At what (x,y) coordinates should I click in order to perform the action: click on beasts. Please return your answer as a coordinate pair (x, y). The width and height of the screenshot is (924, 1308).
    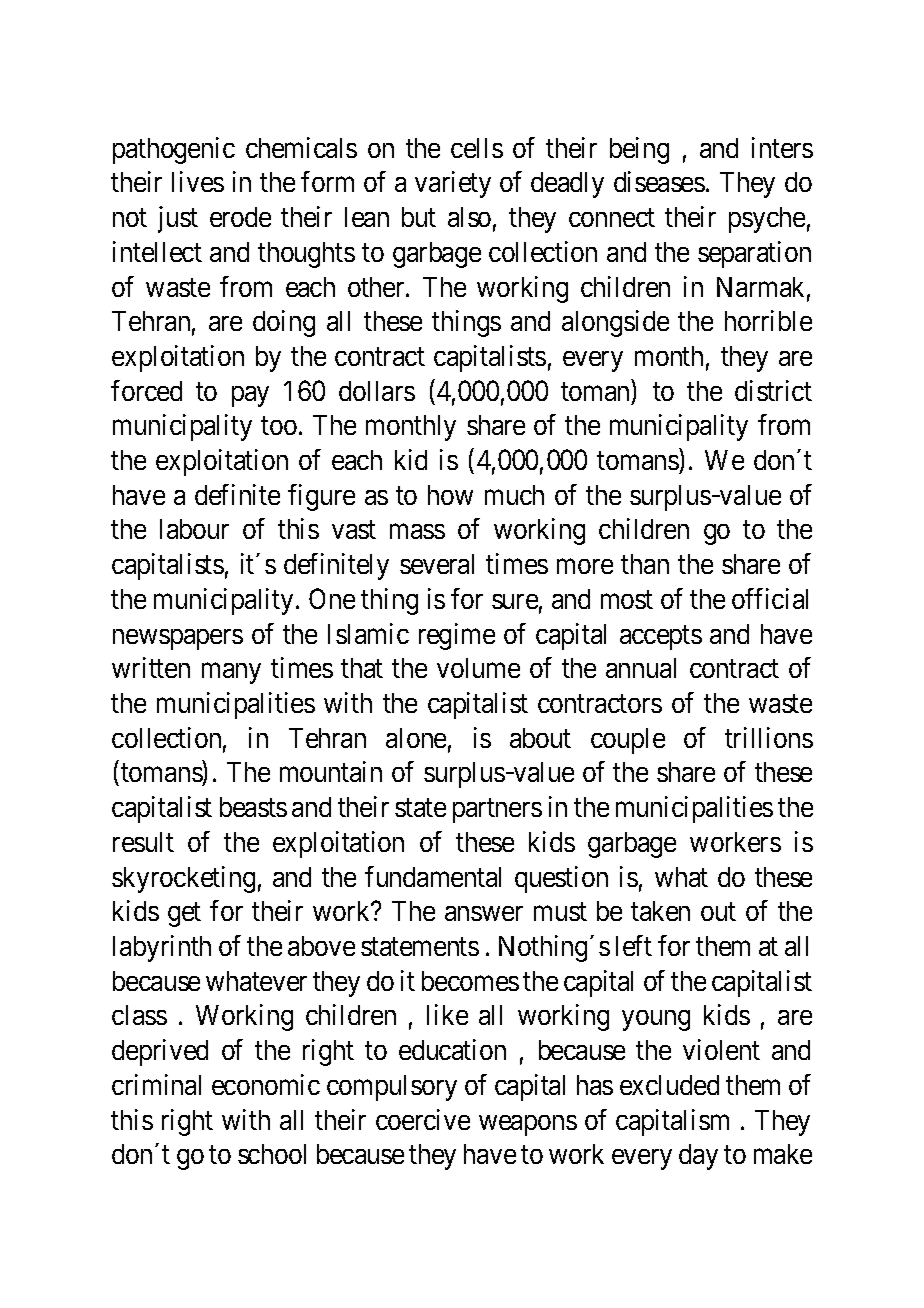
    Looking at the image, I should click on (253, 807).
